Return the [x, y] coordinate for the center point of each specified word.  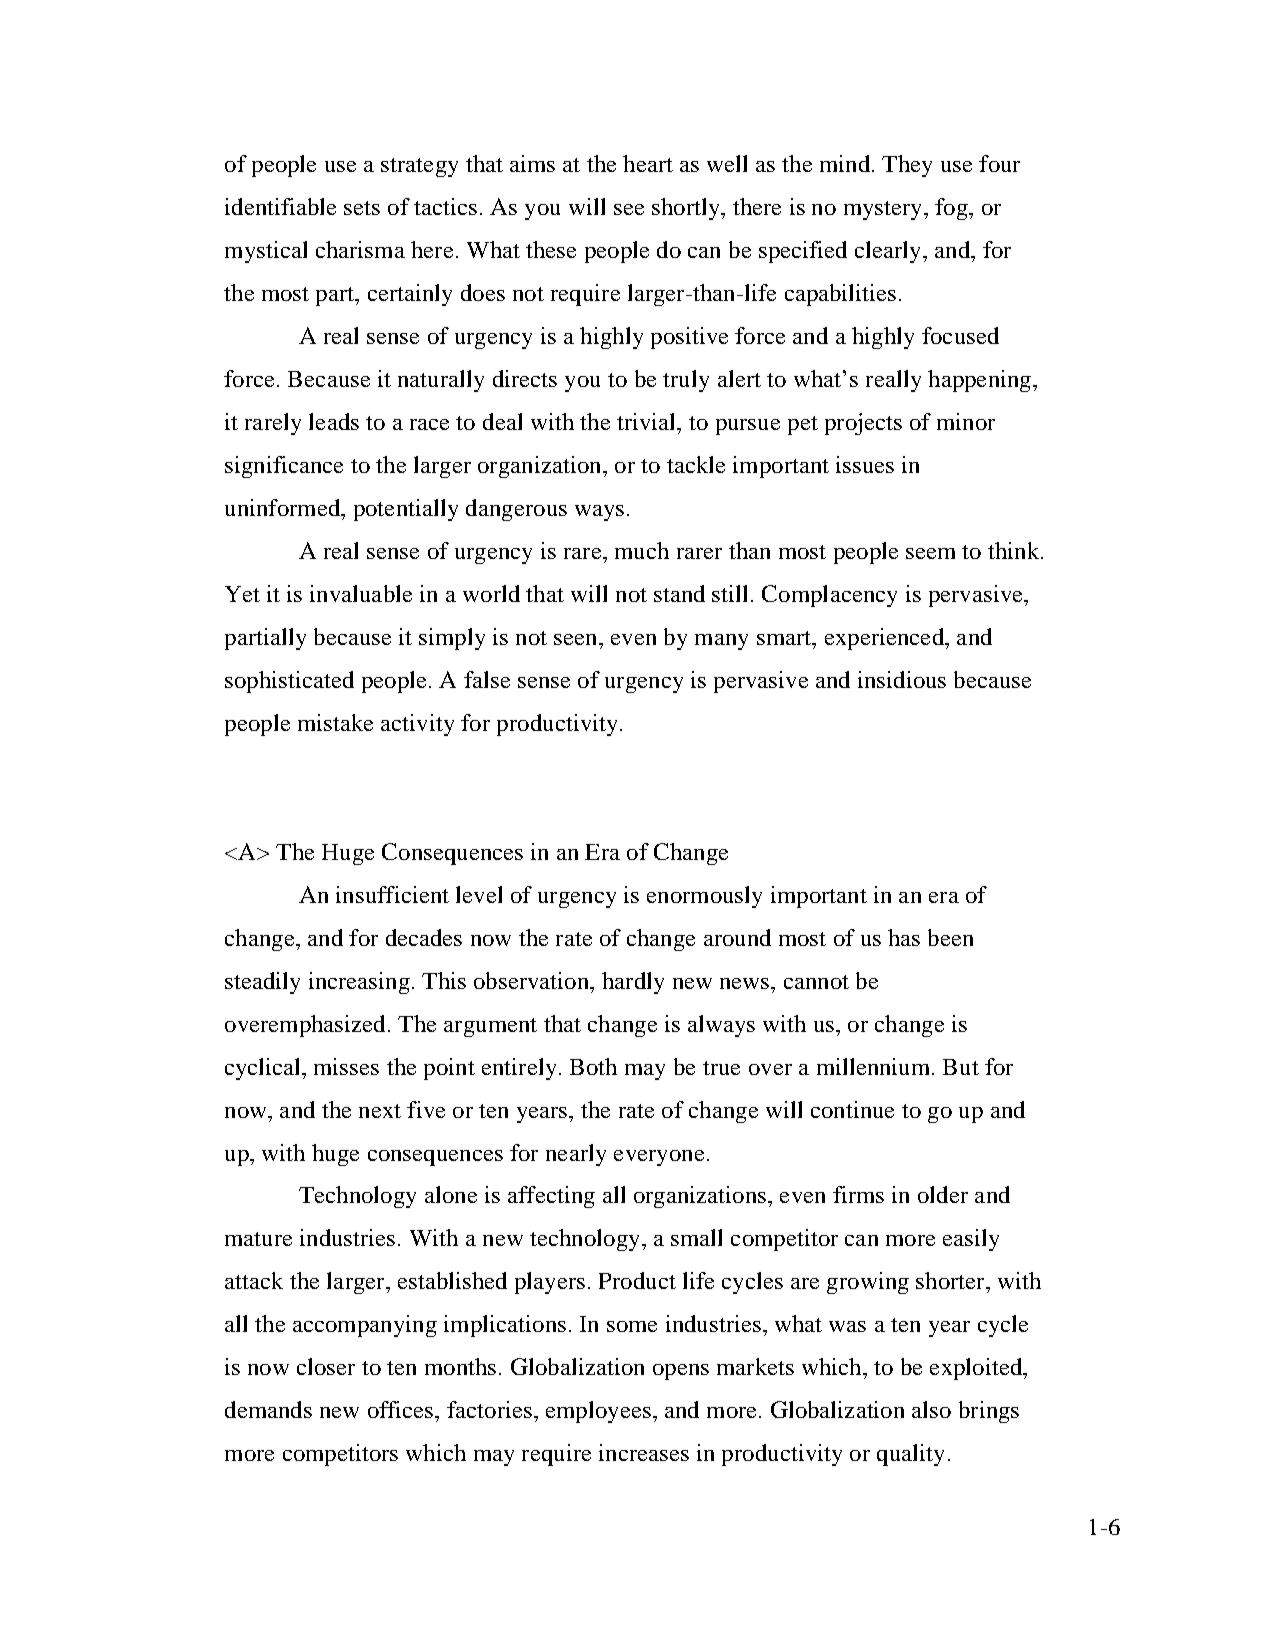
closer [326, 1366]
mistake [335, 722]
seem [930, 553]
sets [362, 208]
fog [952, 209]
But [961, 1067]
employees [598, 1412]
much [642, 550]
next [380, 1111]
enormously [704, 897]
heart [648, 163]
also [931, 1409]
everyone [659, 1158]
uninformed [283, 507]
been [950, 937]
